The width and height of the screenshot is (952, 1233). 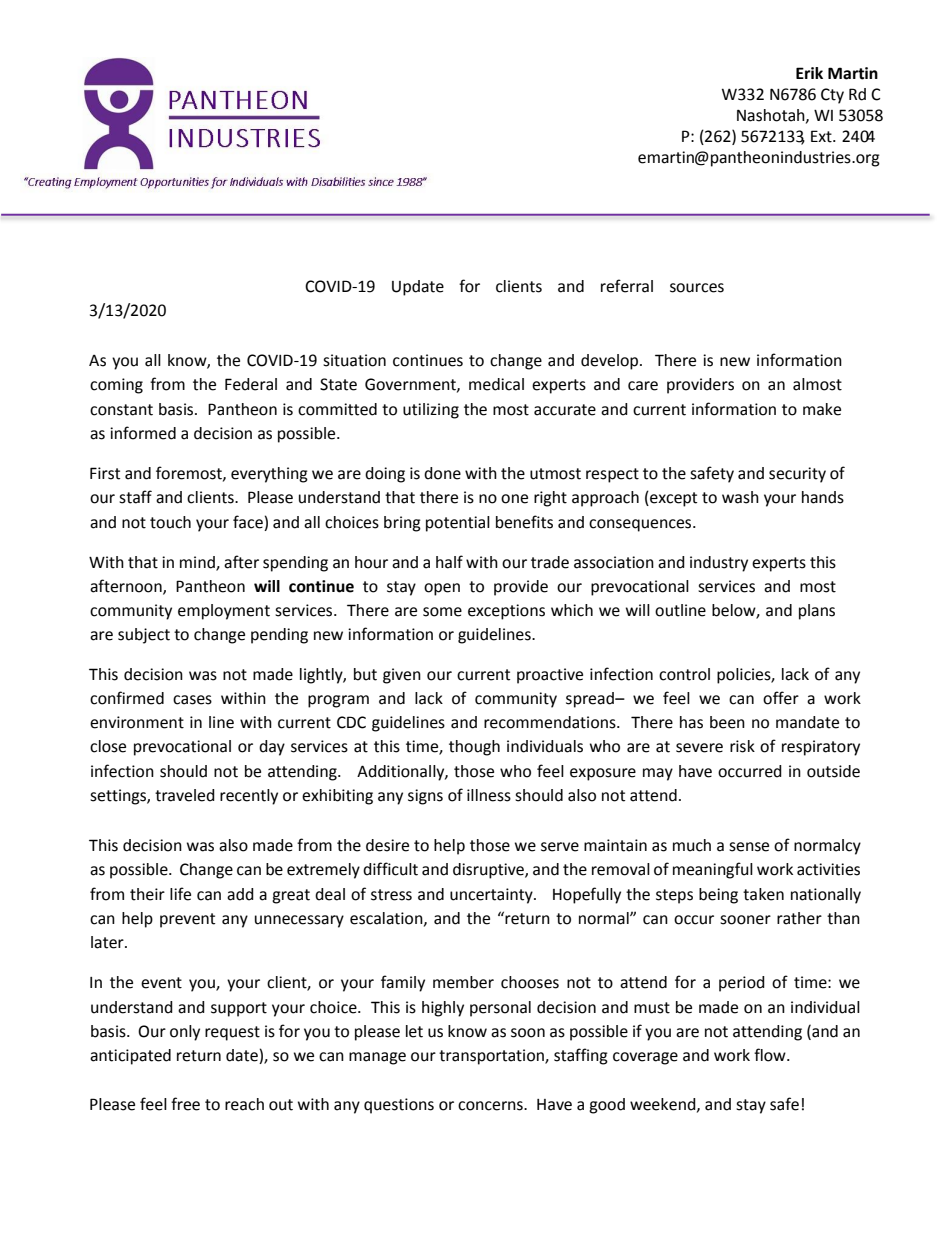 What do you see at coordinates (809, 73) in the screenshot?
I see `Erik` at bounding box center [809, 73].
